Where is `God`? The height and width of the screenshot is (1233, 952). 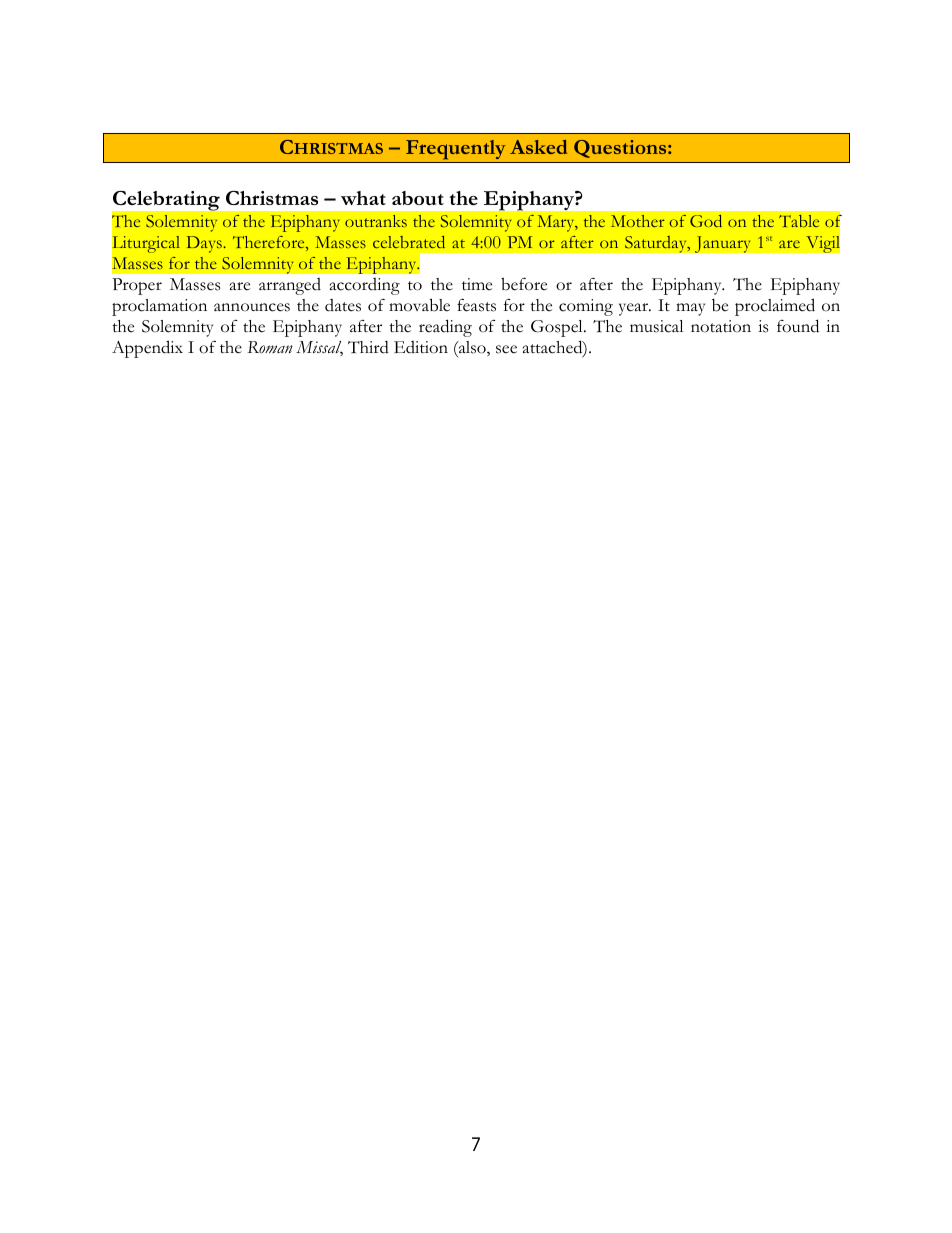 God is located at coordinates (706, 221).
